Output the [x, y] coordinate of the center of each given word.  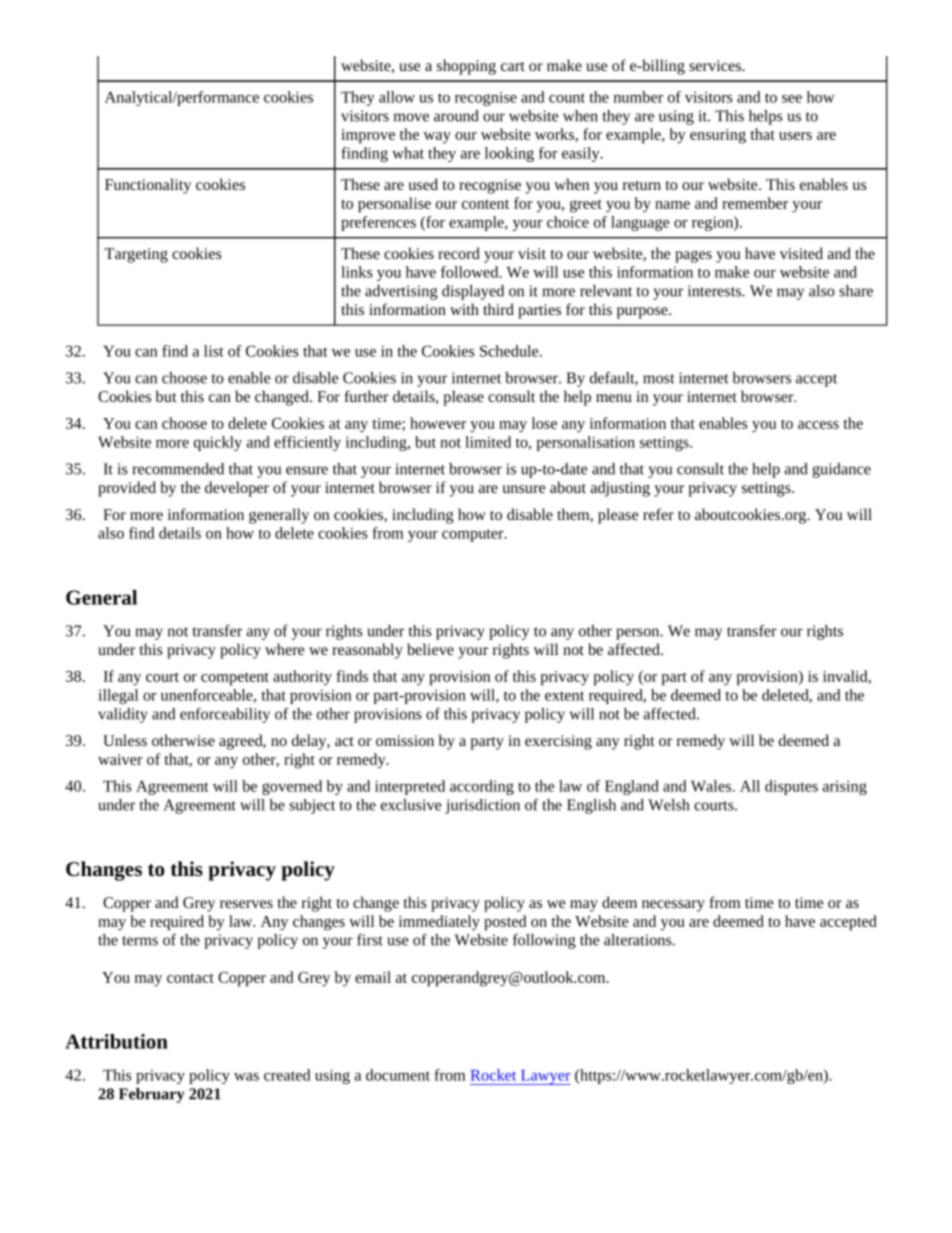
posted [505, 923]
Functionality [148, 186]
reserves [246, 904]
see [792, 99]
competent [235, 679]
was [246, 1077]
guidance [842, 470]
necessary [673, 906]
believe [430, 649]
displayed [473, 292]
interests [715, 291]
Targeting [136, 255]
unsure [523, 489]
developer [237, 489]
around [456, 116]
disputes [791, 787]
